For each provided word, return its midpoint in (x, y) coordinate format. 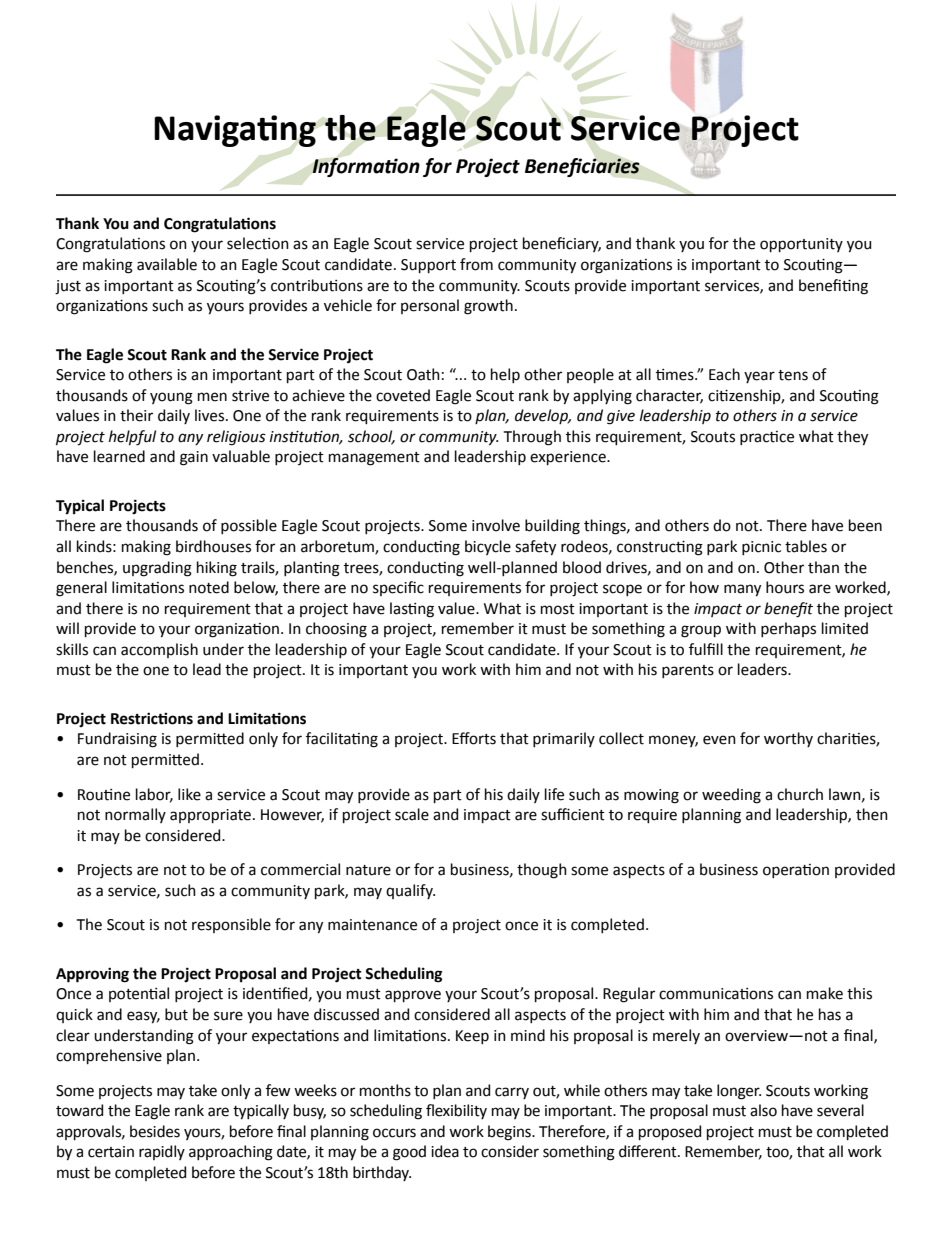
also (763, 1110)
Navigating (235, 131)
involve (496, 525)
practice (767, 438)
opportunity (801, 245)
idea (445, 1151)
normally (135, 815)
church (800, 794)
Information (366, 167)
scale (412, 814)
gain (194, 458)
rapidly (162, 1152)
